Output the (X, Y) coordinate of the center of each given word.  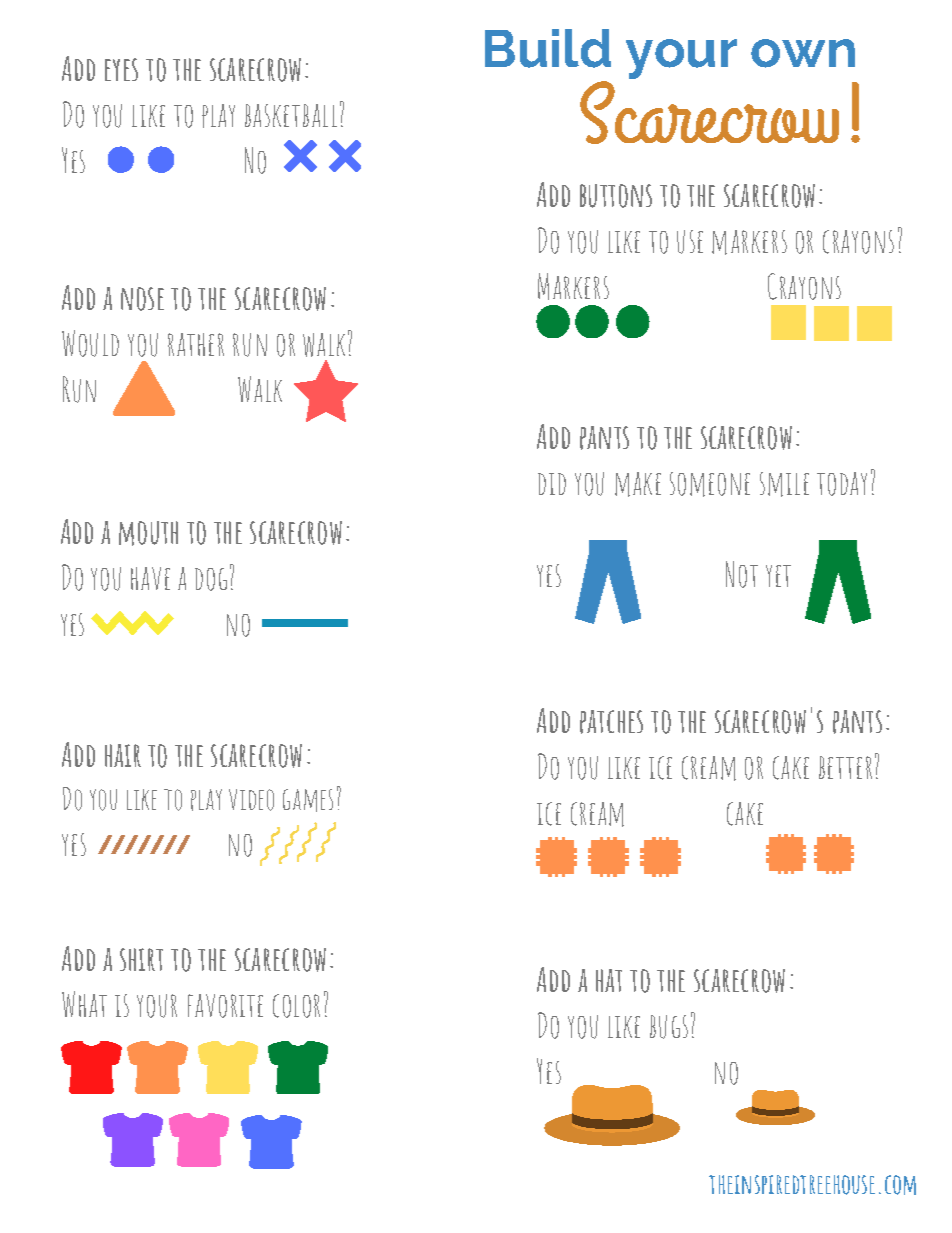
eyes (121, 69)
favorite (225, 1006)
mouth (148, 533)
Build (548, 48)
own (803, 53)
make (638, 484)
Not (742, 574)
